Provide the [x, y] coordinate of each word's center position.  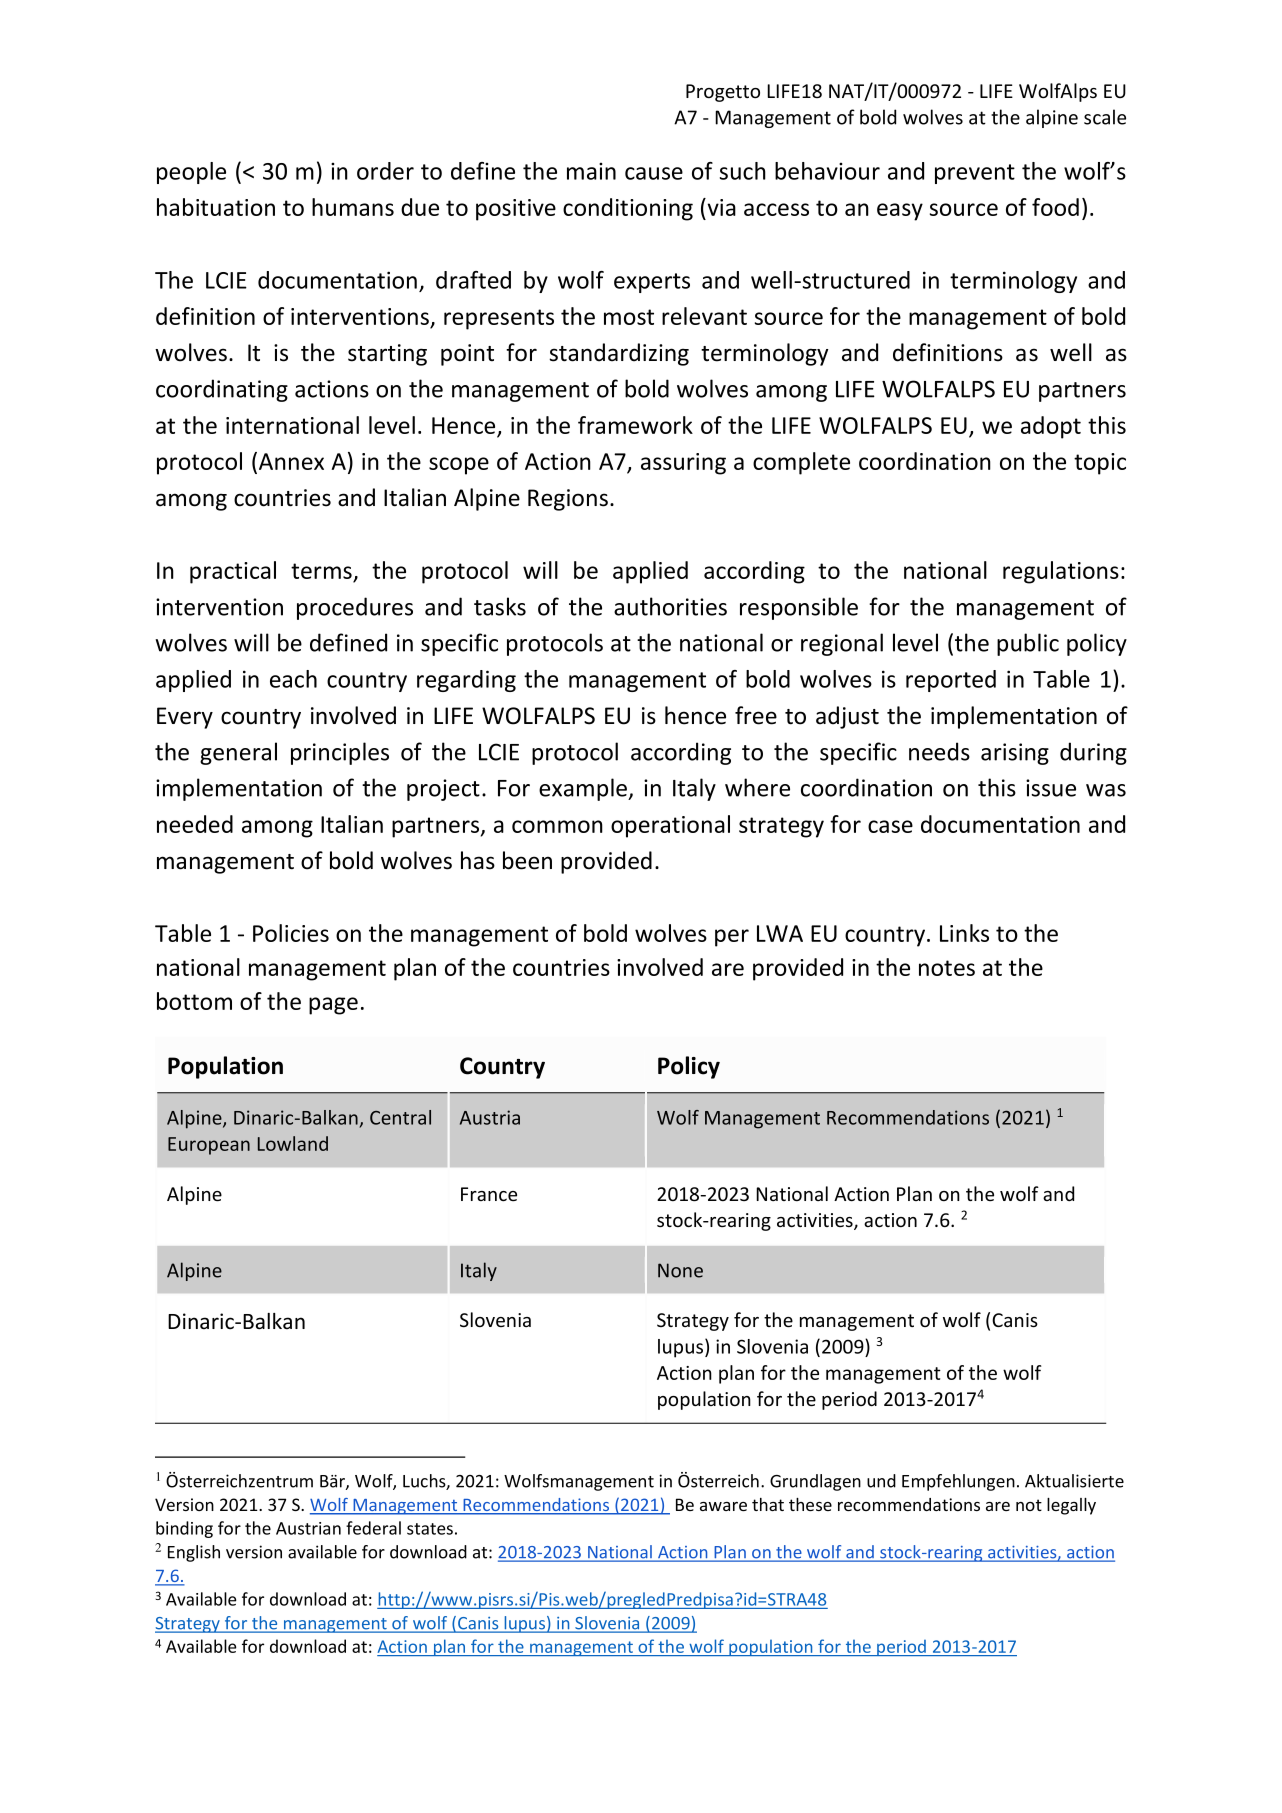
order [385, 171]
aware [723, 1506]
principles [340, 753]
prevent [975, 174]
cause [654, 173]
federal [373, 1528]
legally [1071, 1506]
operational [670, 826]
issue [1051, 788]
